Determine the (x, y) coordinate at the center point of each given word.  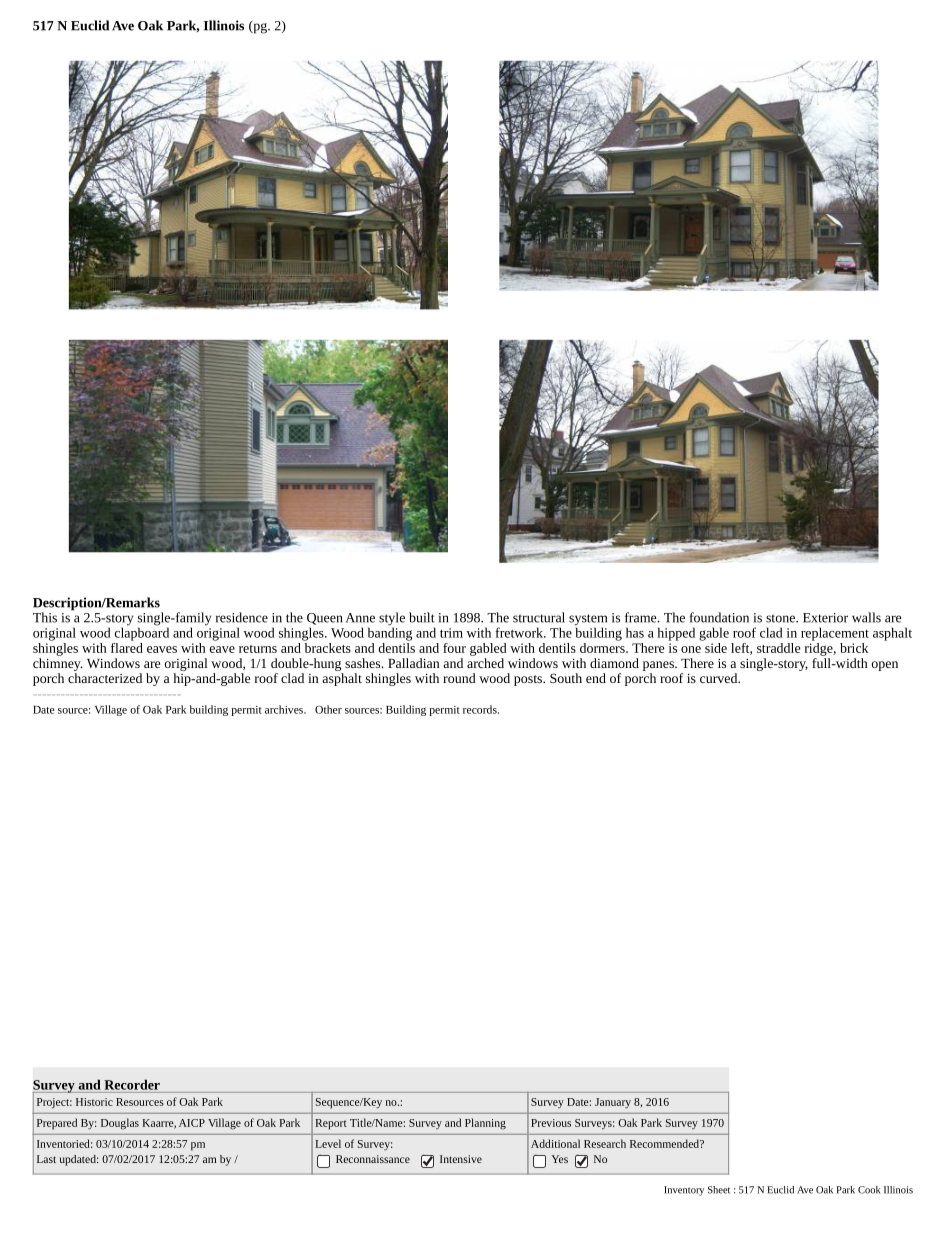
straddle (778, 648)
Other (328, 709)
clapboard (142, 633)
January (613, 1103)
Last (46, 1159)
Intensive (461, 1159)
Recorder (132, 1084)
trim (451, 633)
